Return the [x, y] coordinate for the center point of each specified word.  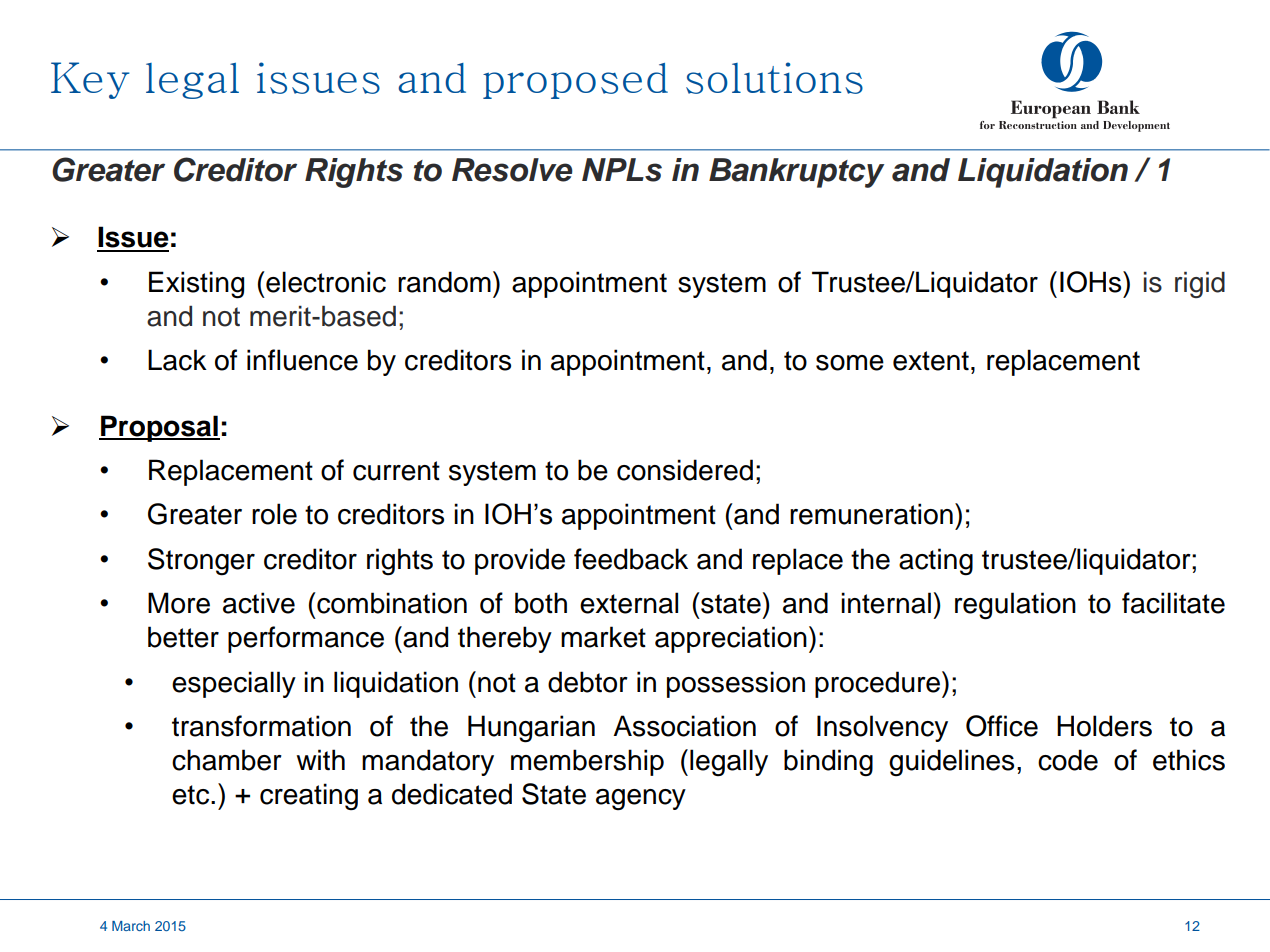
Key [90, 80]
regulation [1015, 606]
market [603, 637]
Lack [177, 360]
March [131, 926]
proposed [575, 81]
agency [641, 799]
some [850, 363]
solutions [774, 78]
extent [931, 361]
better [183, 637]
